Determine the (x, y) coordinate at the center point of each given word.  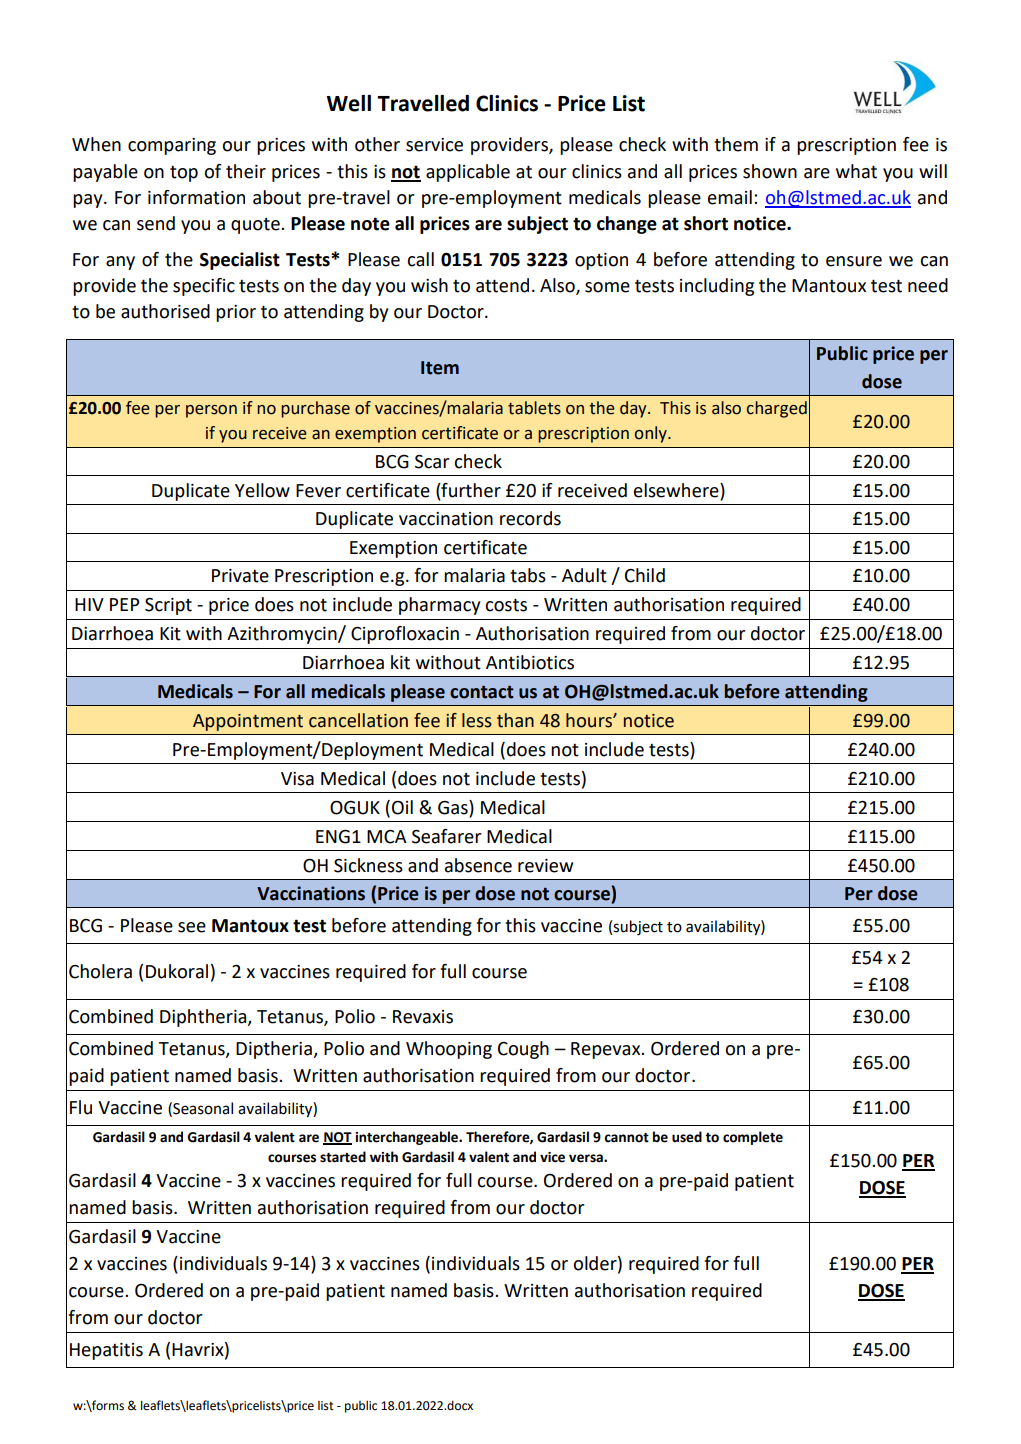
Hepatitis (106, 1351)
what (856, 171)
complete (753, 1138)
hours (590, 720)
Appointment (248, 722)
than (515, 720)
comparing (172, 146)
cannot (626, 1138)
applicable (468, 173)
